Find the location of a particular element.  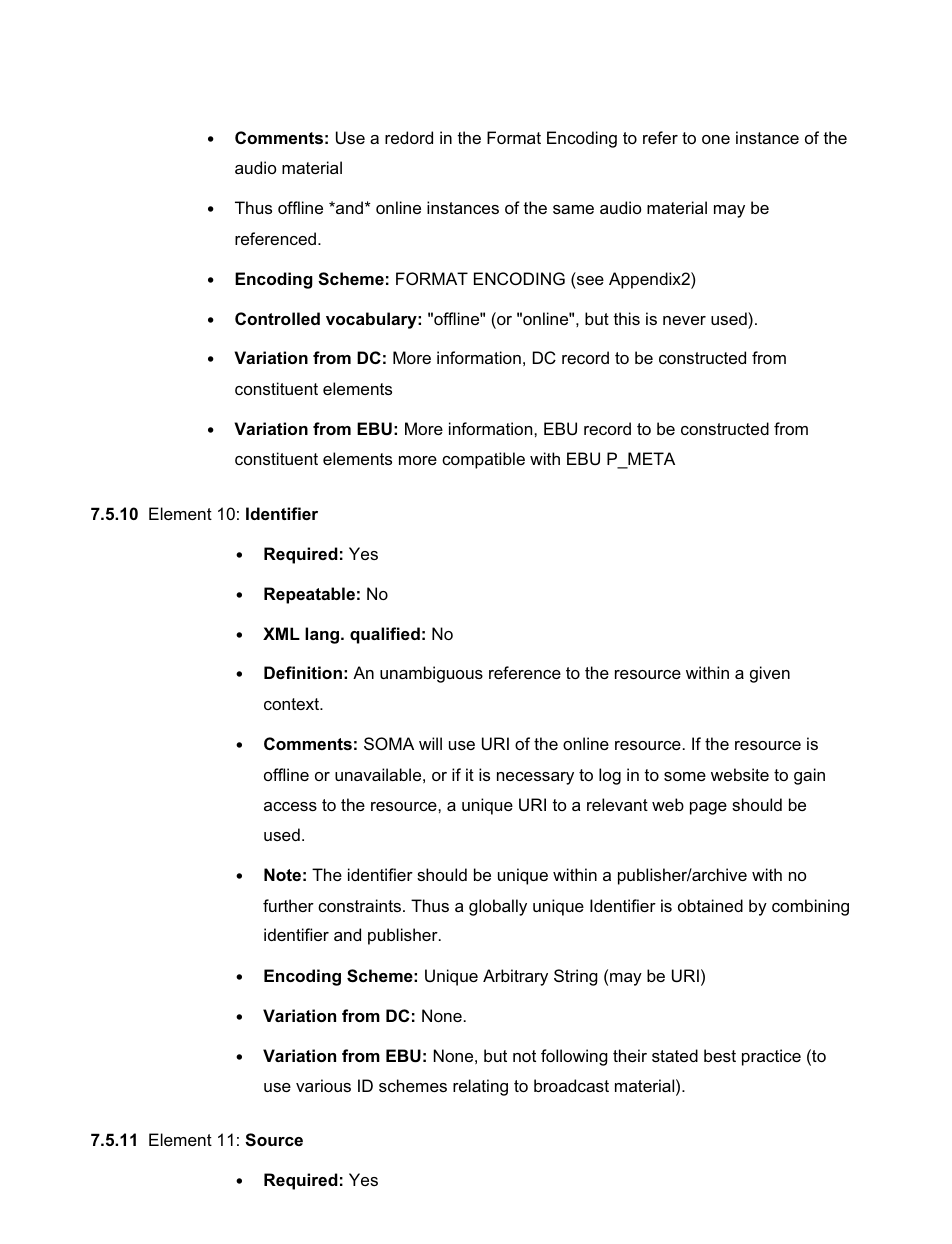

lang is located at coordinates (323, 635).
